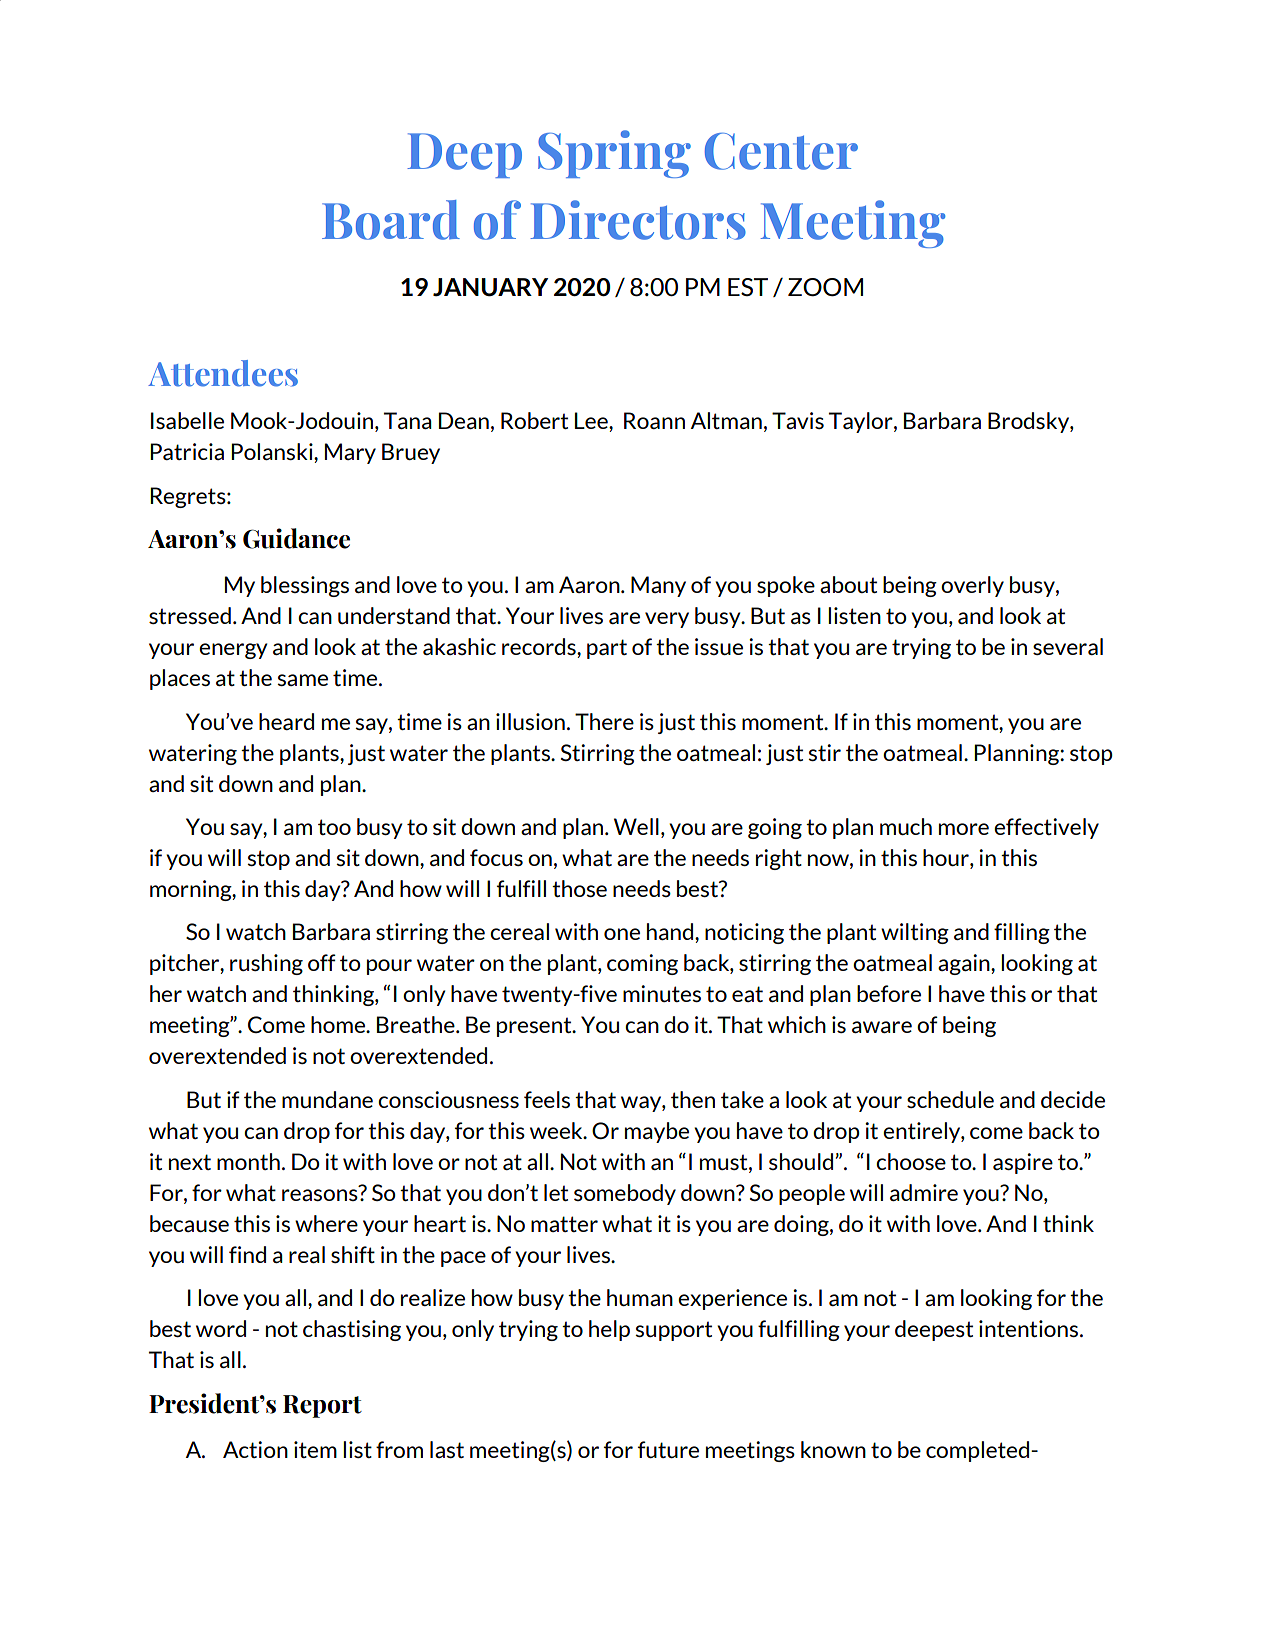 The image size is (1264, 1636). Describe the element at coordinates (668, 1449) in the page. I see `future` at that location.
